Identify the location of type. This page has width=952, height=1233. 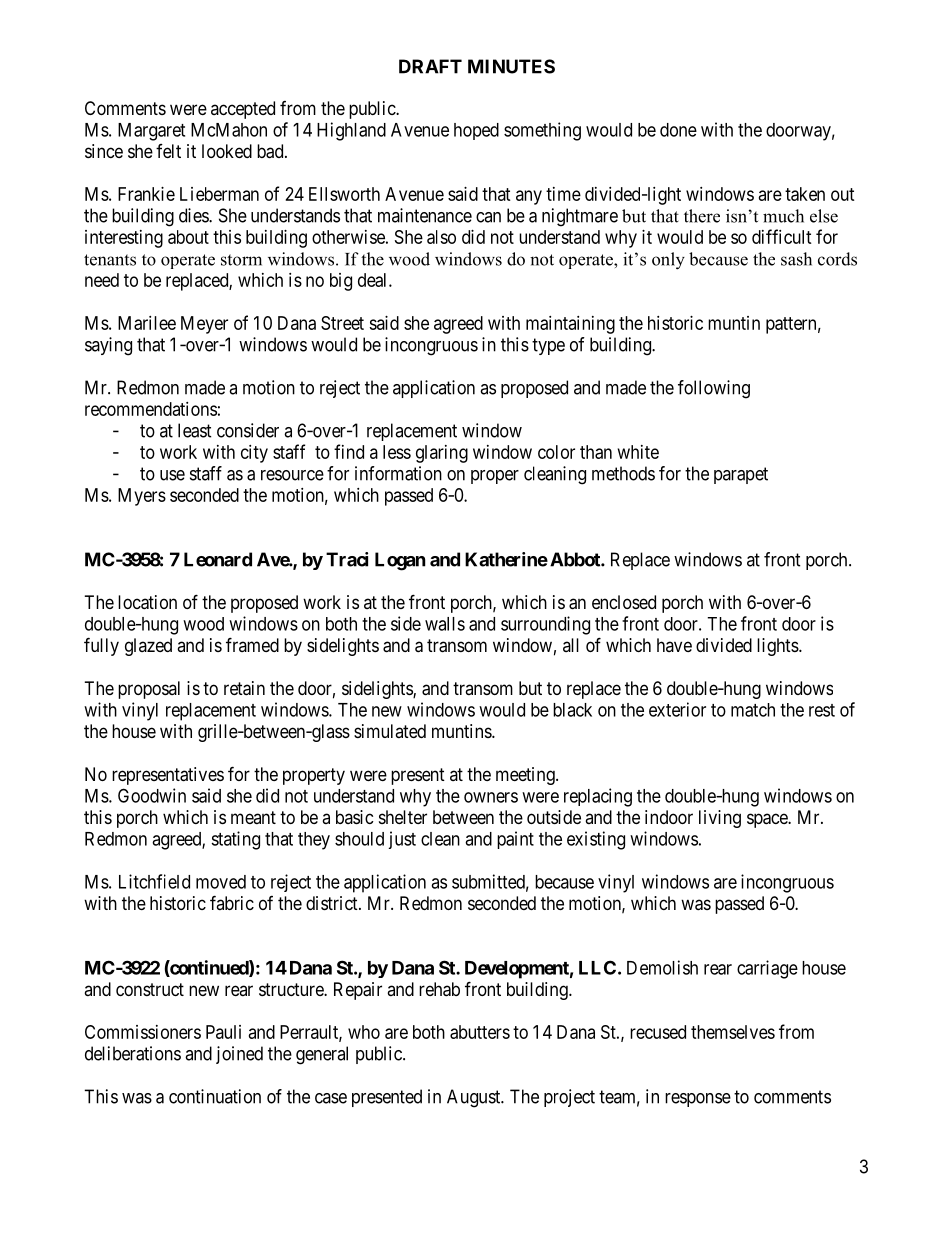
(548, 346).
